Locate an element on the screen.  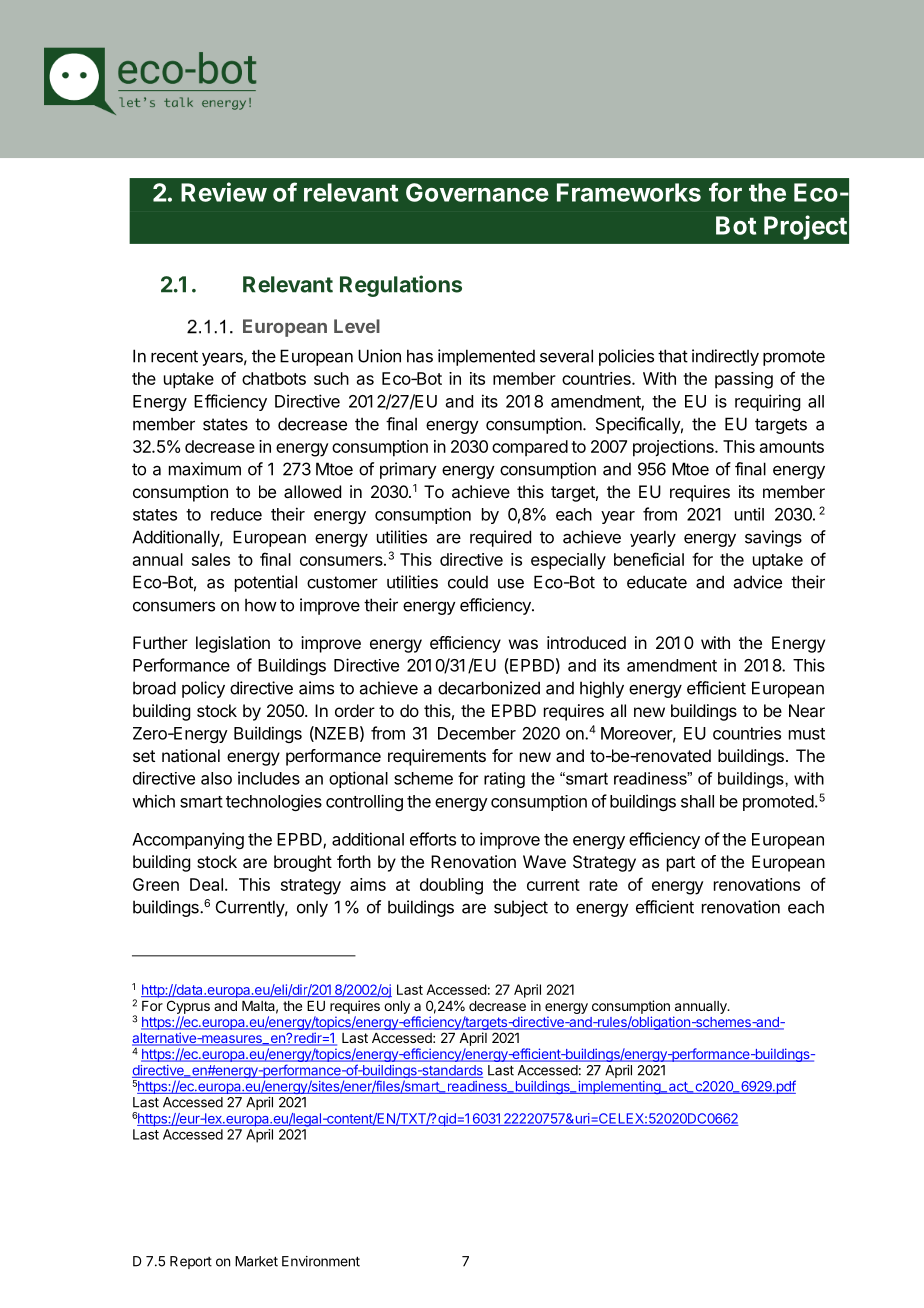
subject is located at coordinates (521, 908).
